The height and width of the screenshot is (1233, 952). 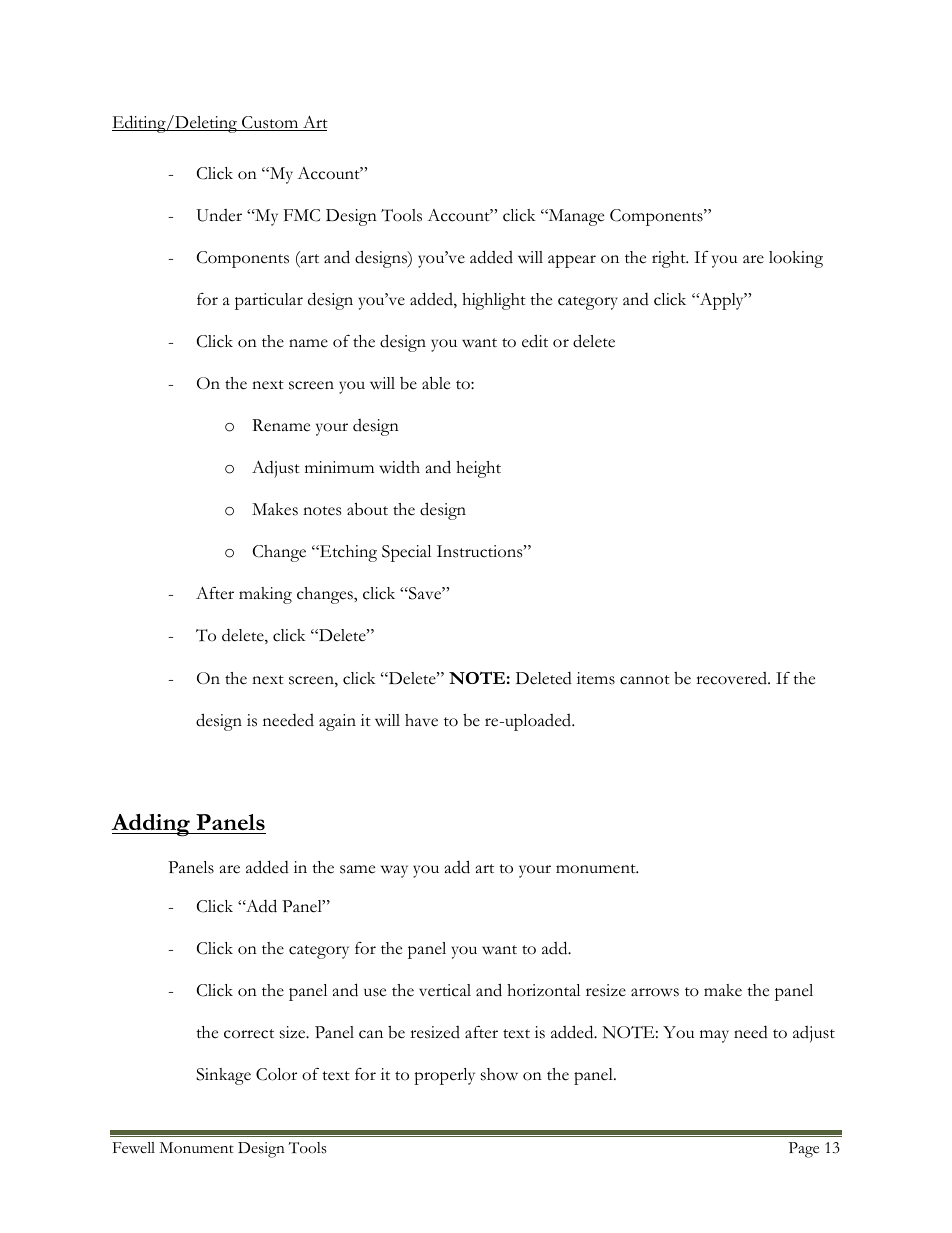 I want to click on Custom, so click(x=270, y=123).
